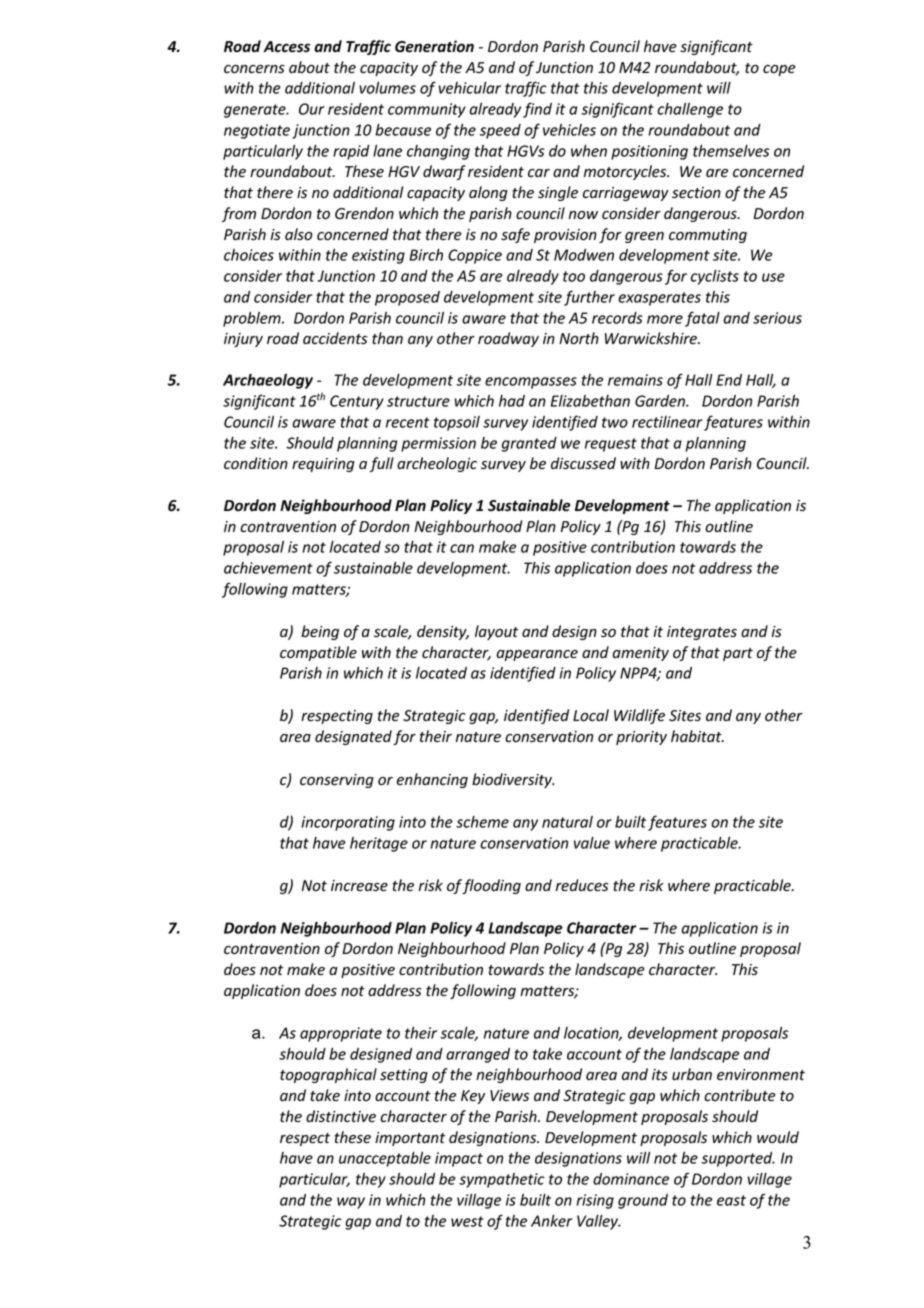 This document has width=924, height=1308. What do you see at coordinates (371, 1180) in the document?
I see `they` at bounding box center [371, 1180].
